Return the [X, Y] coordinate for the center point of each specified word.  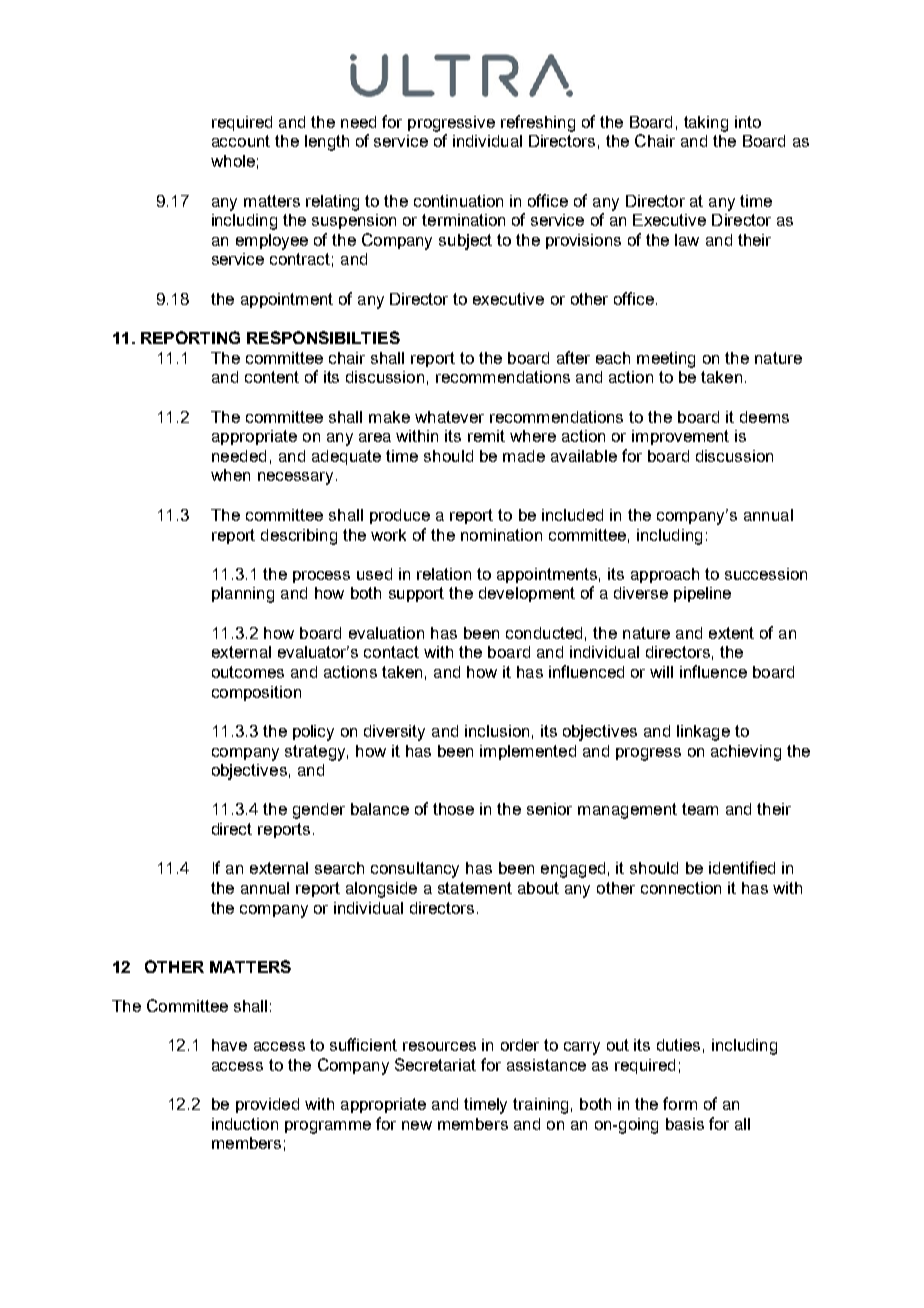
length [327, 143]
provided [267, 1105]
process [321, 577]
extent [731, 633]
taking [706, 124]
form [680, 1103]
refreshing [538, 123]
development [527, 594]
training [540, 1106]
